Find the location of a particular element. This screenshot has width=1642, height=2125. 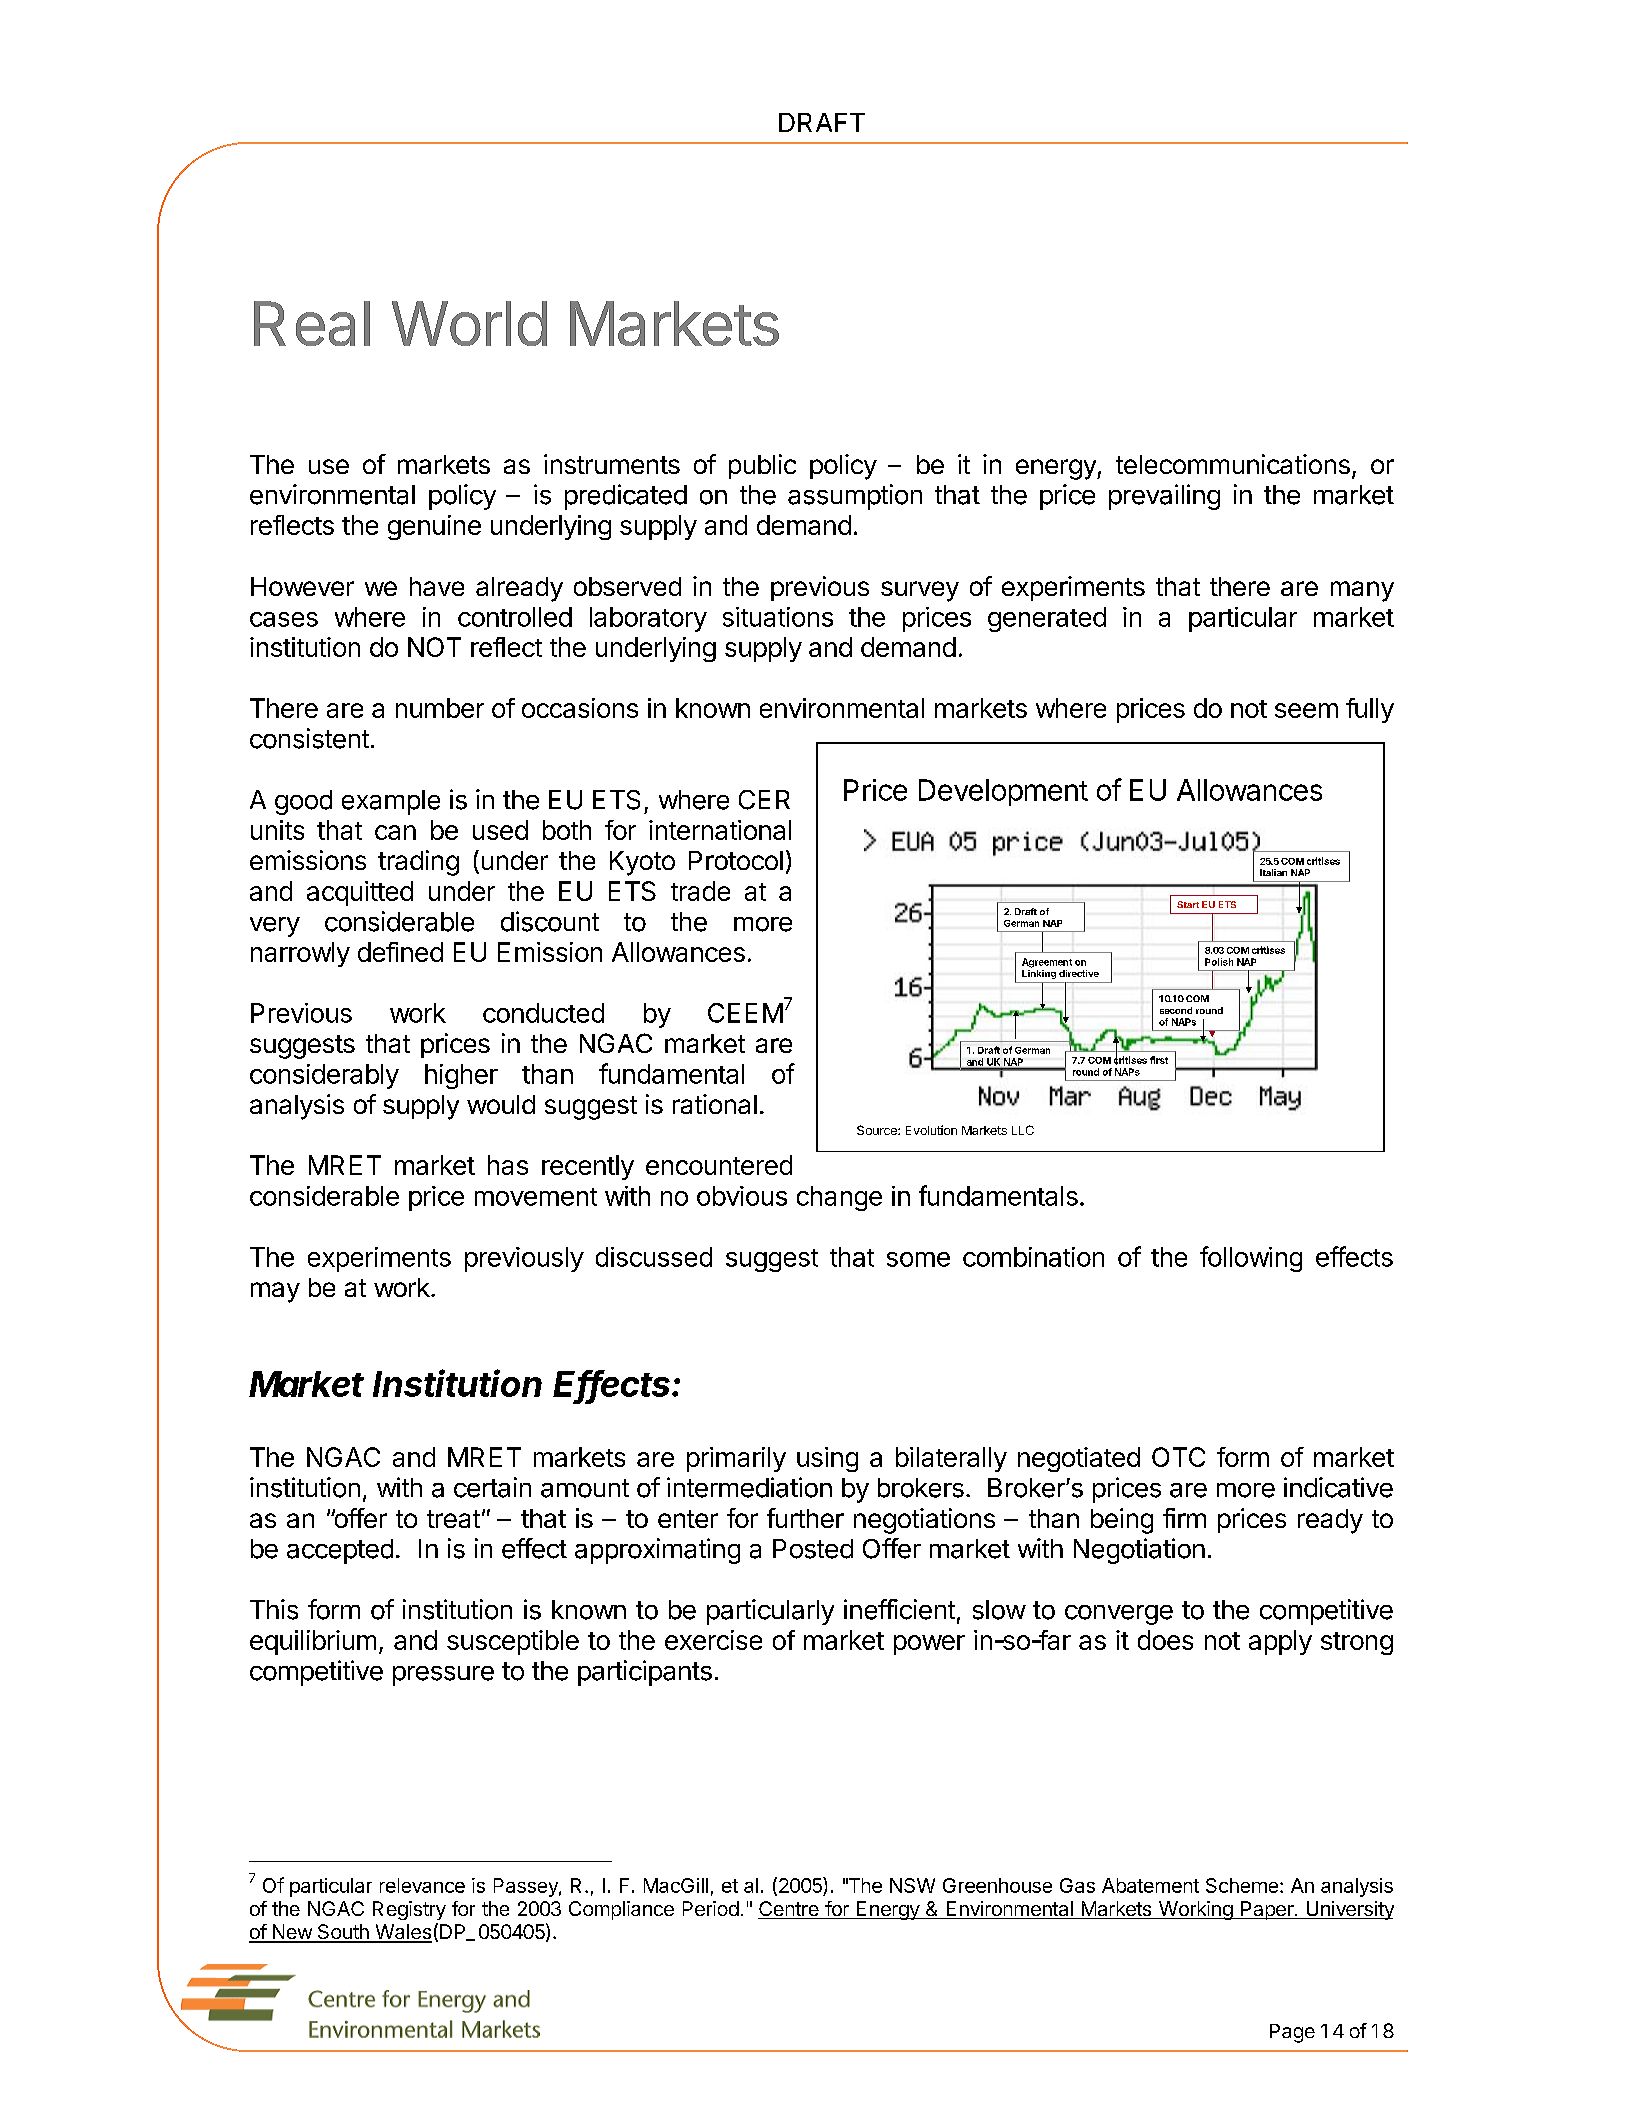

South is located at coordinates (343, 1933).
